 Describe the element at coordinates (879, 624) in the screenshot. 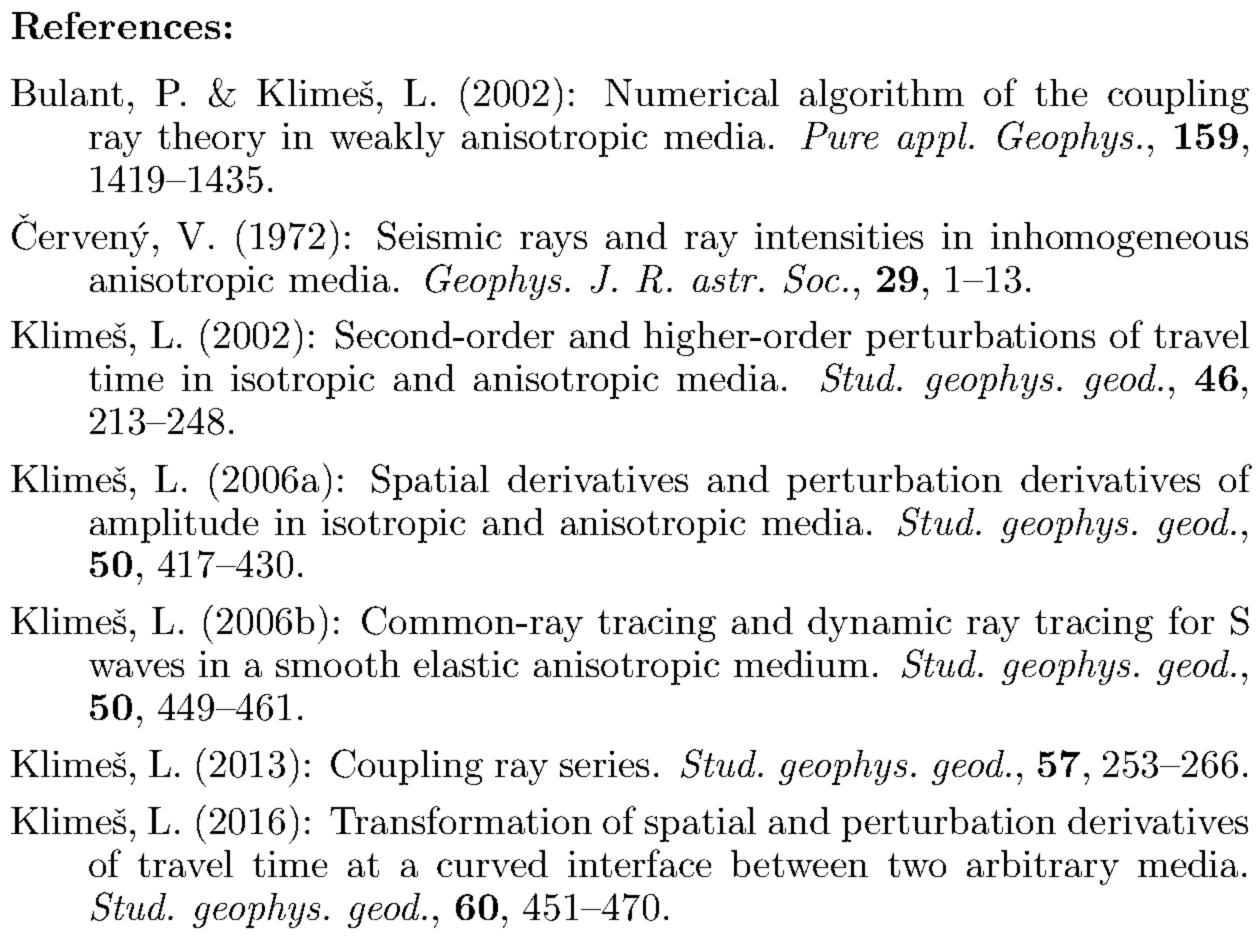

I see `dynamic` at that location.
